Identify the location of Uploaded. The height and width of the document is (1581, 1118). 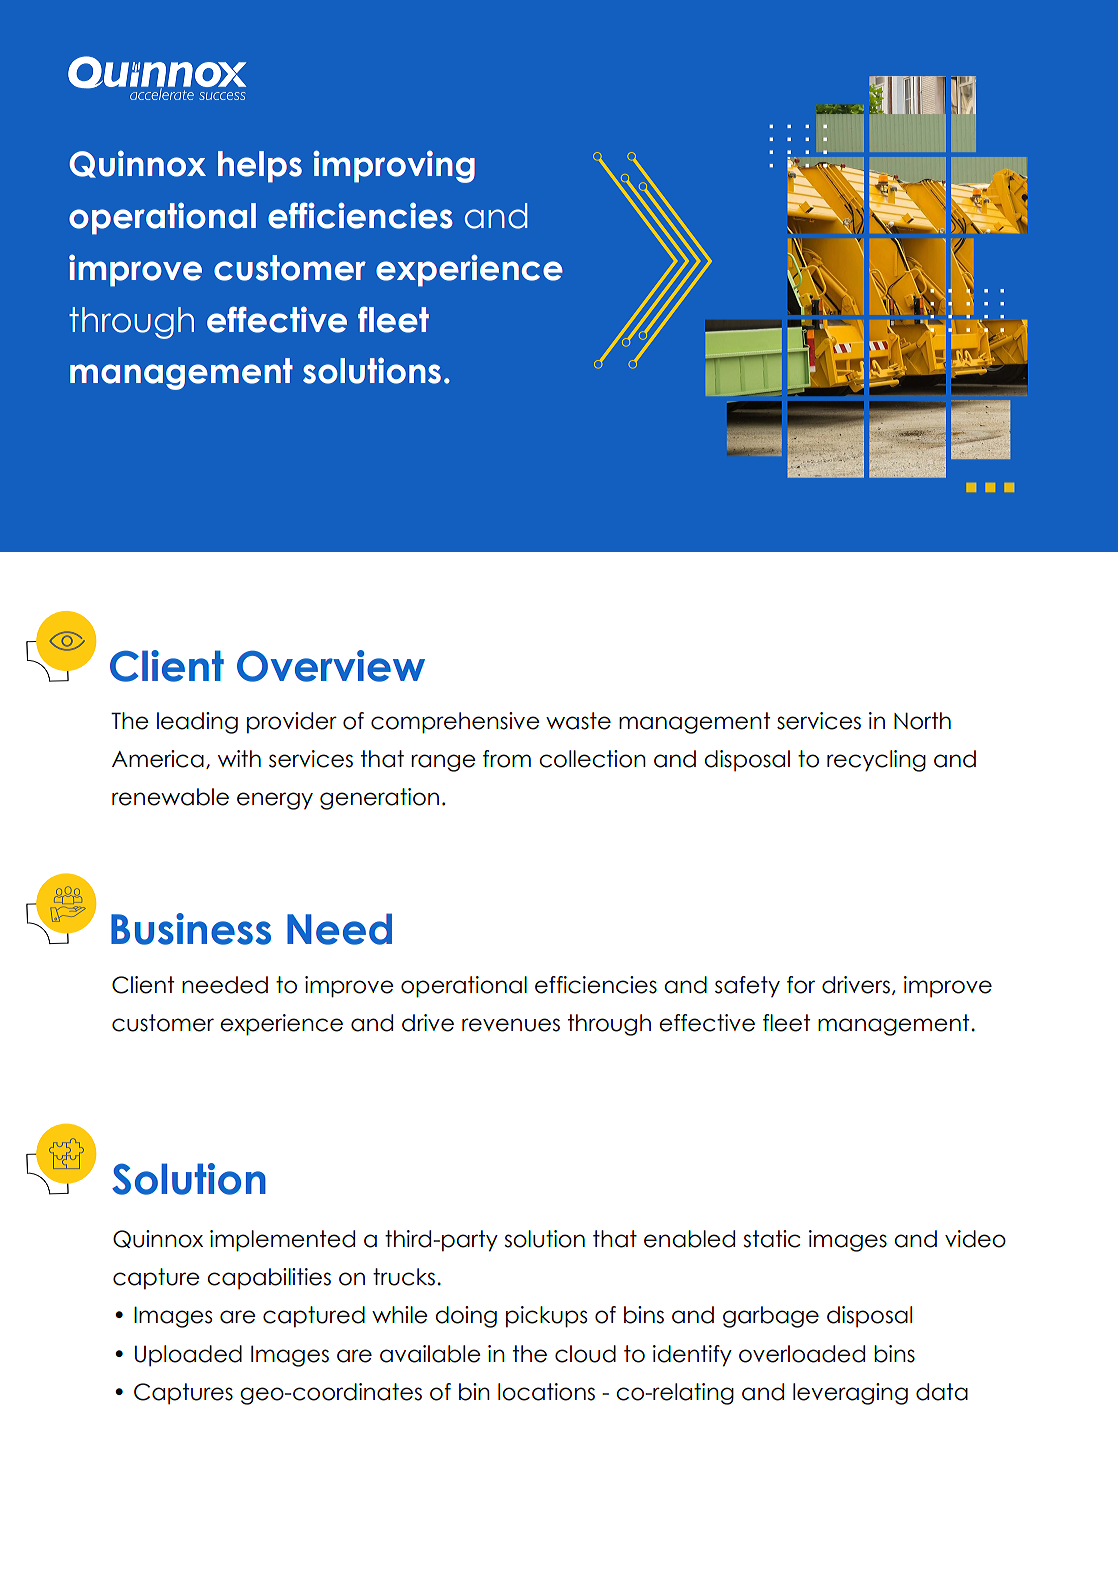
(188, 1356).
